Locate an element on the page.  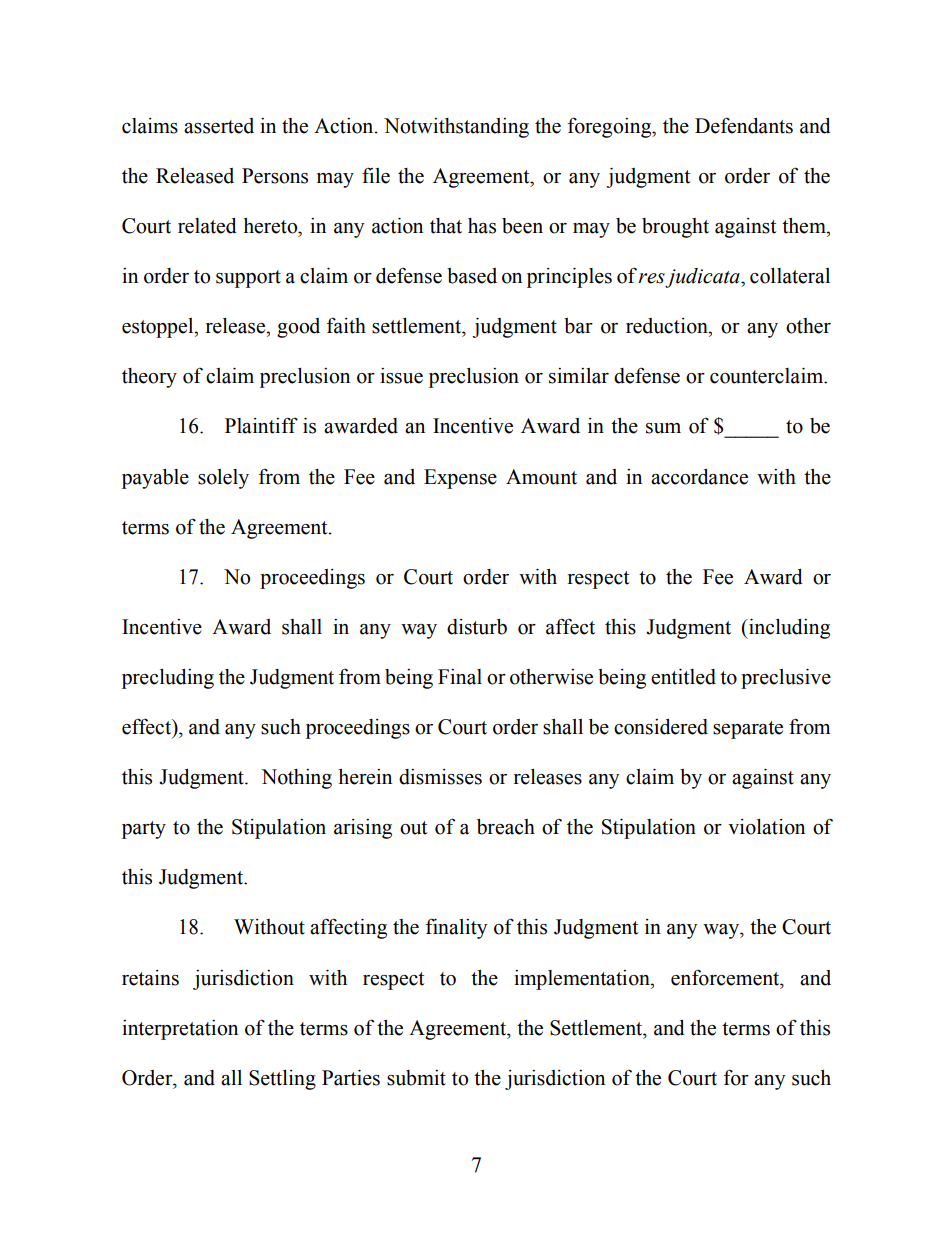
accordance is located at coordinates (699, 477).
